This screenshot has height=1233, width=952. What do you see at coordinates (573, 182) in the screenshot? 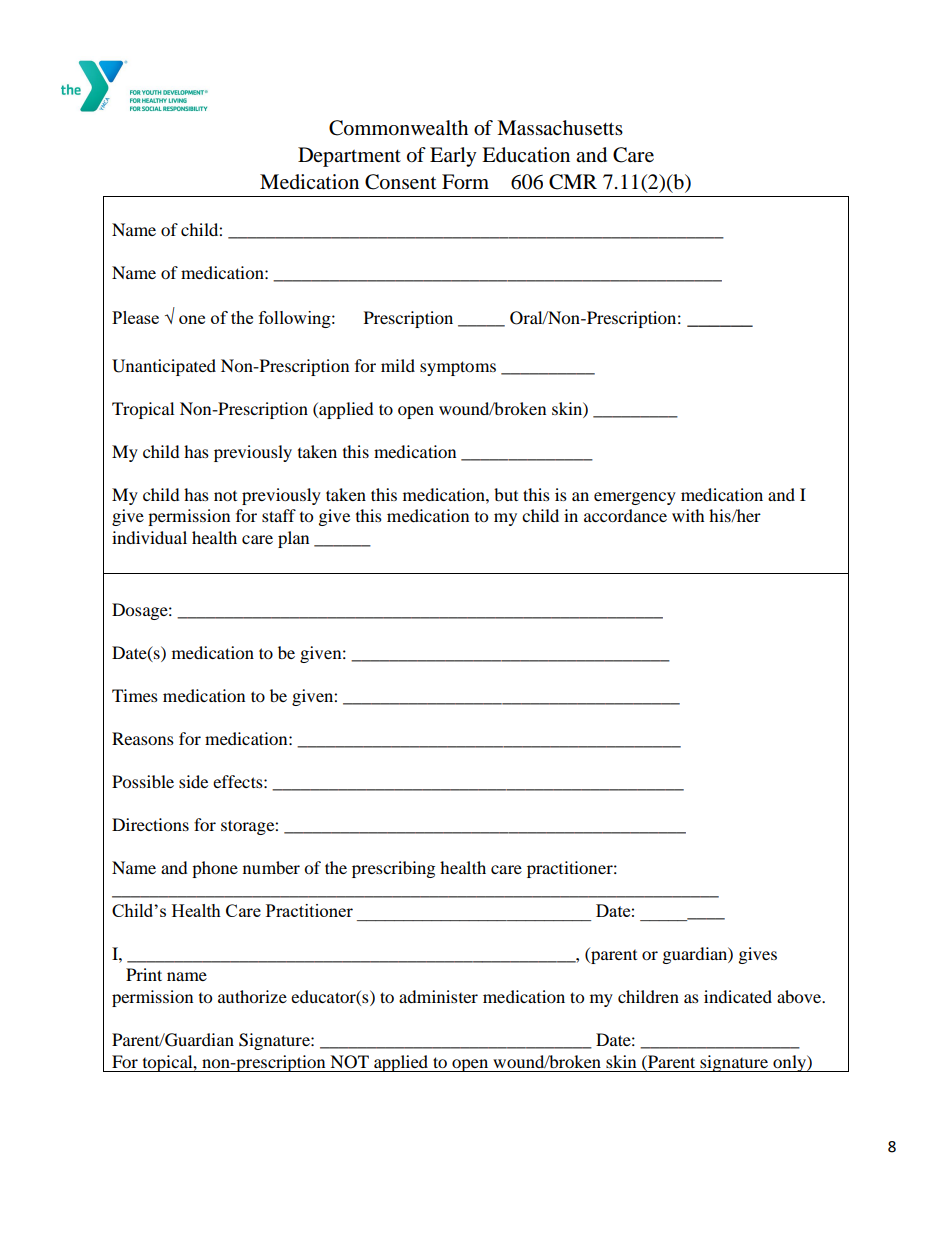
I see `CMR` at bounding box center [573, 182].
